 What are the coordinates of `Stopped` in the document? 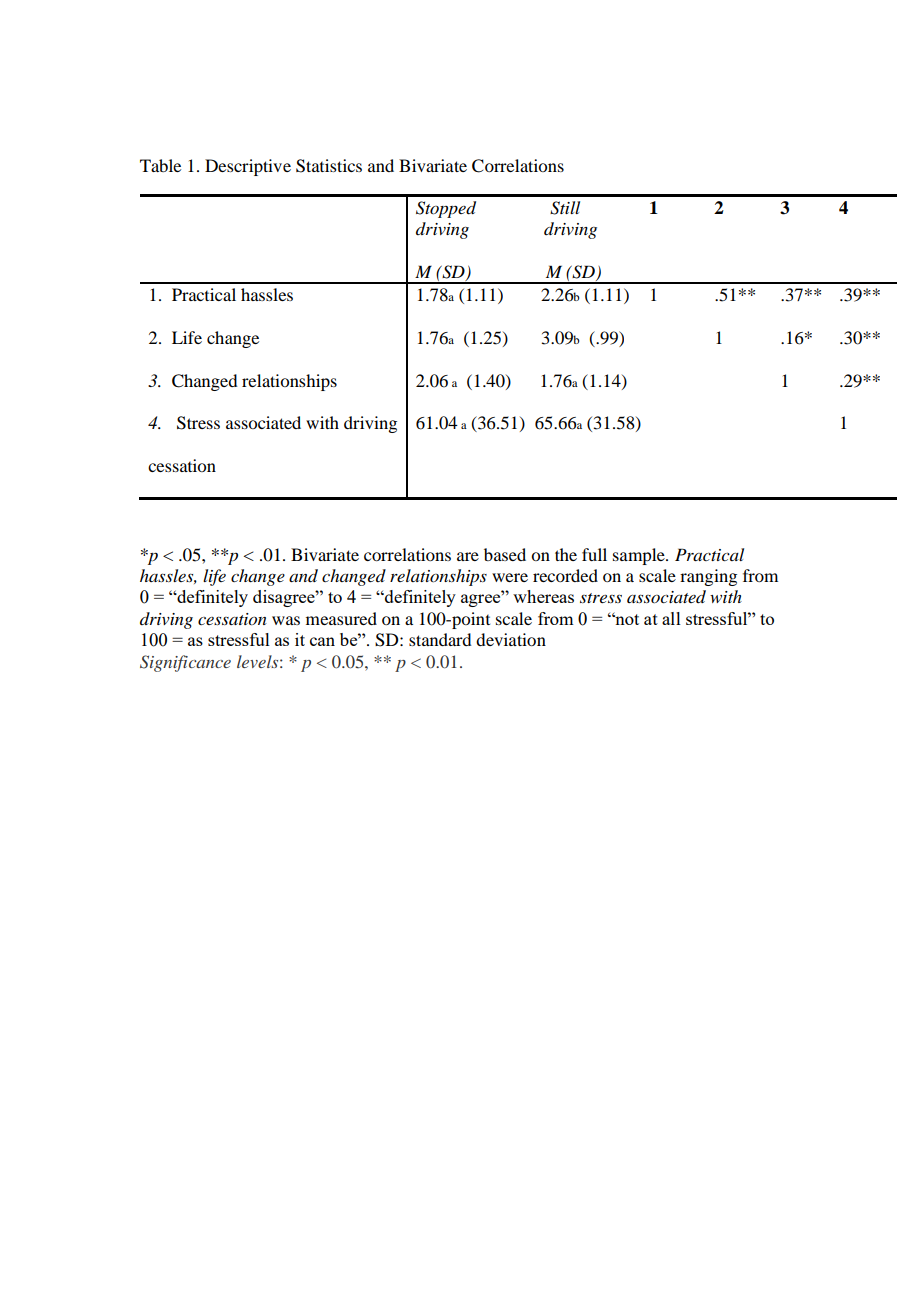 It's located at (446, 209).
